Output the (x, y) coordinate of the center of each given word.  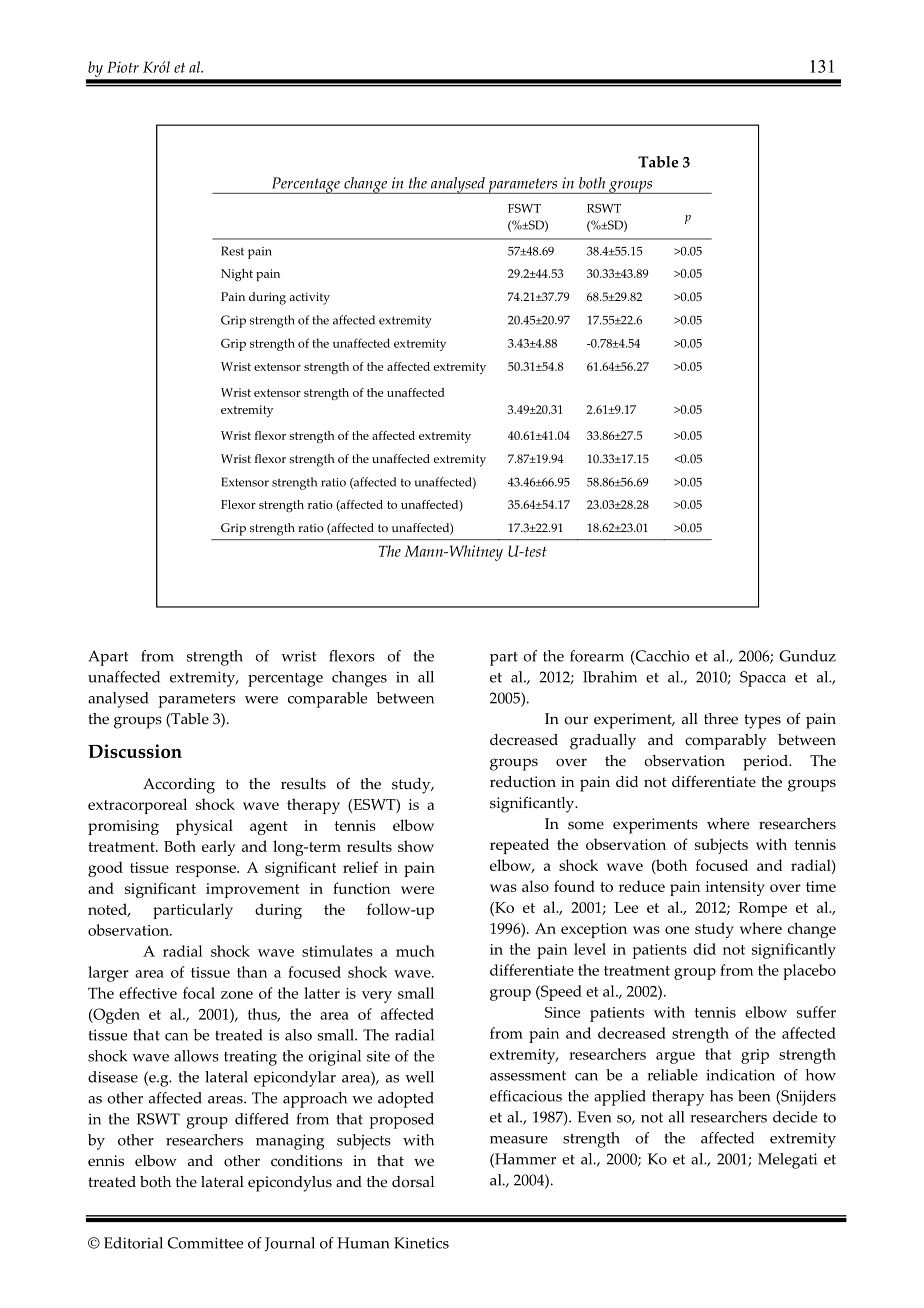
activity (309, 298)
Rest (232, 251)
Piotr (123, 67)
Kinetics (421, 1243)
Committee (205, 1243)
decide (795, 1117)
